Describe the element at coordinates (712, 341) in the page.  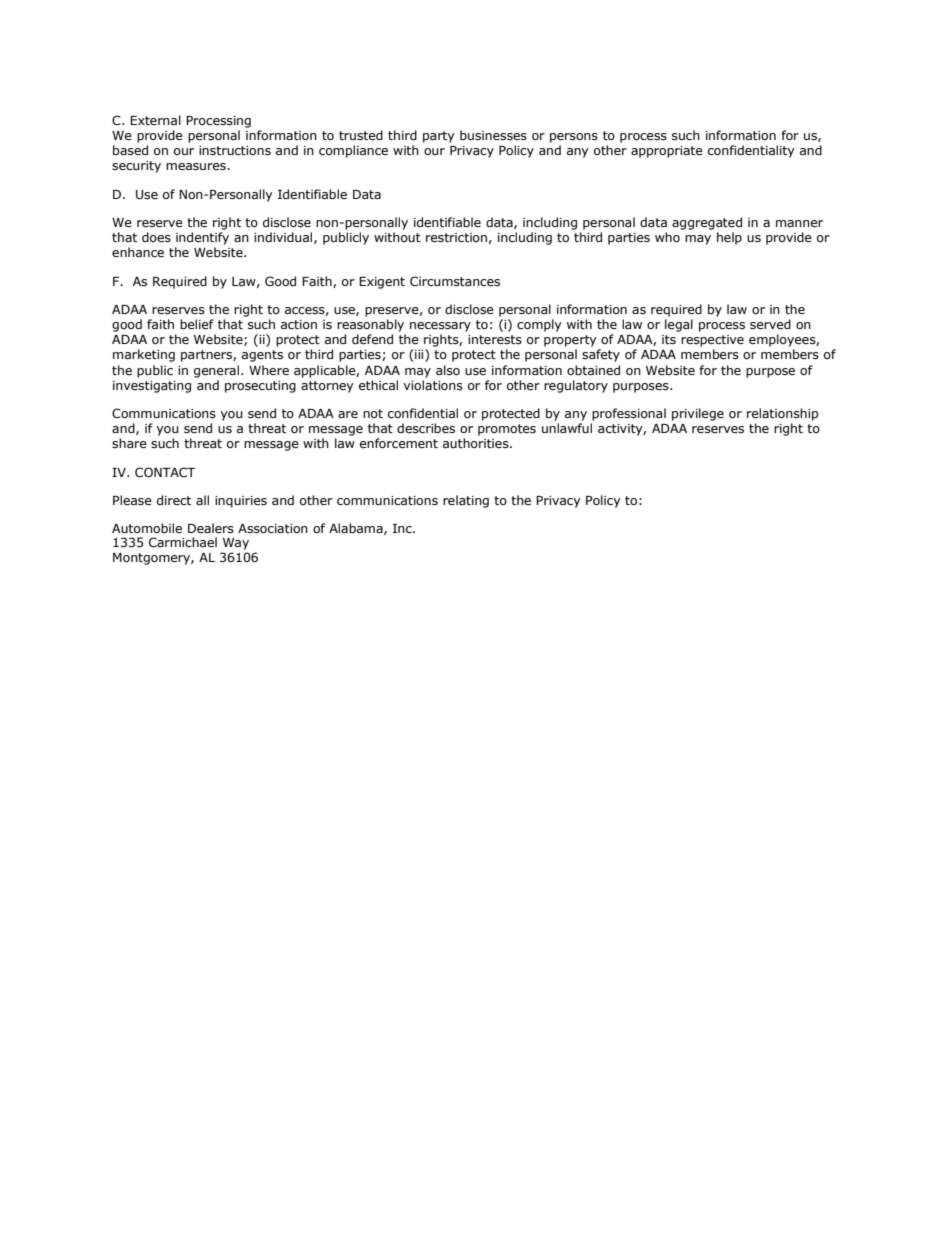
I see `respective` at that location.
